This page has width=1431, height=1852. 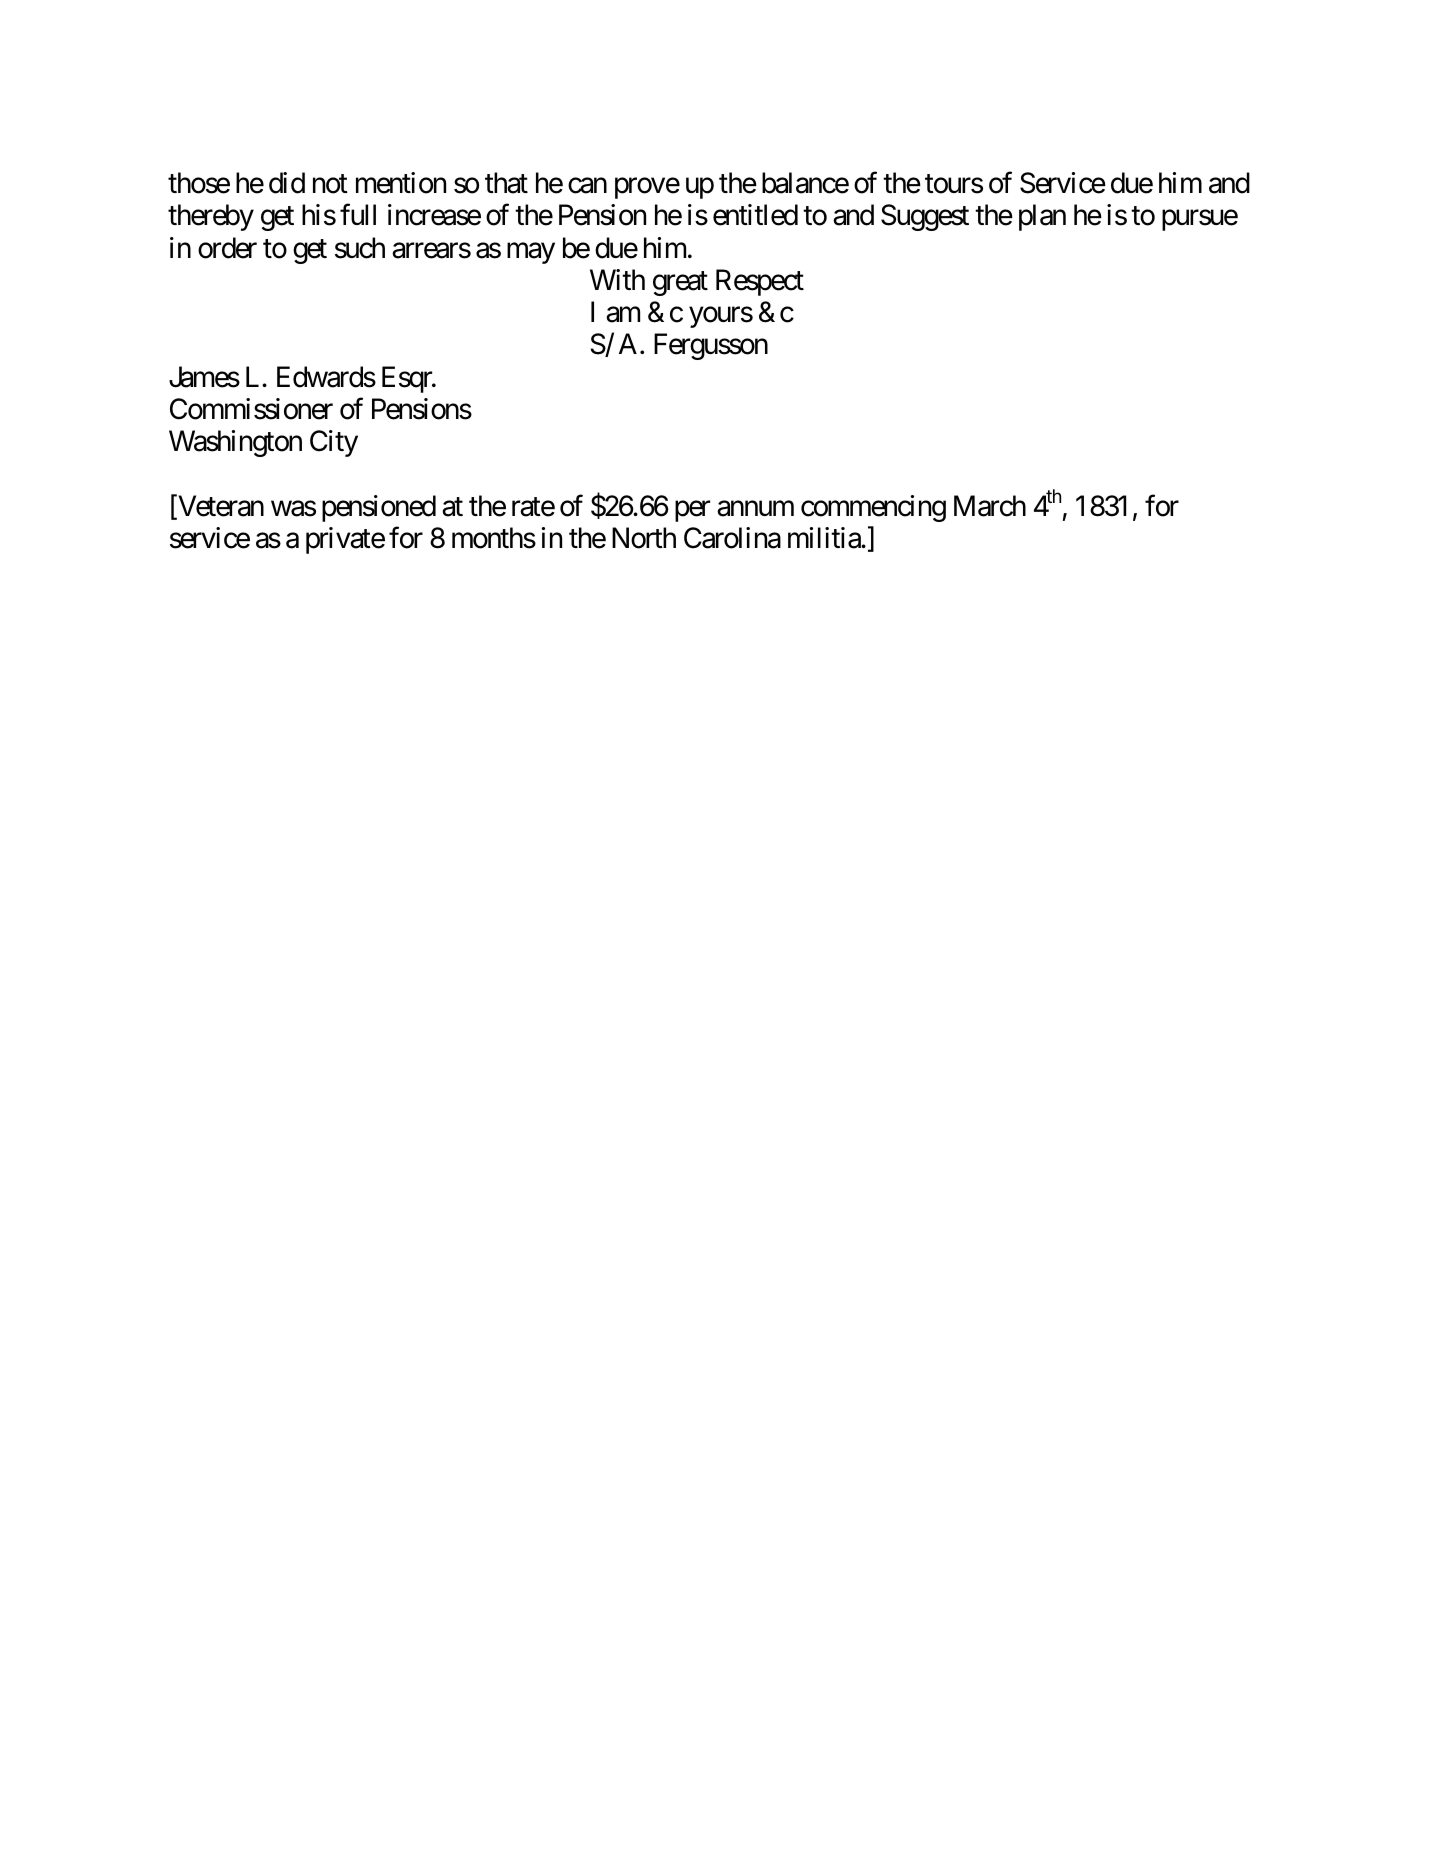 What do you see at coordinates (680, 284) in the page?
I see `great` at bounding box center [680, 284].
